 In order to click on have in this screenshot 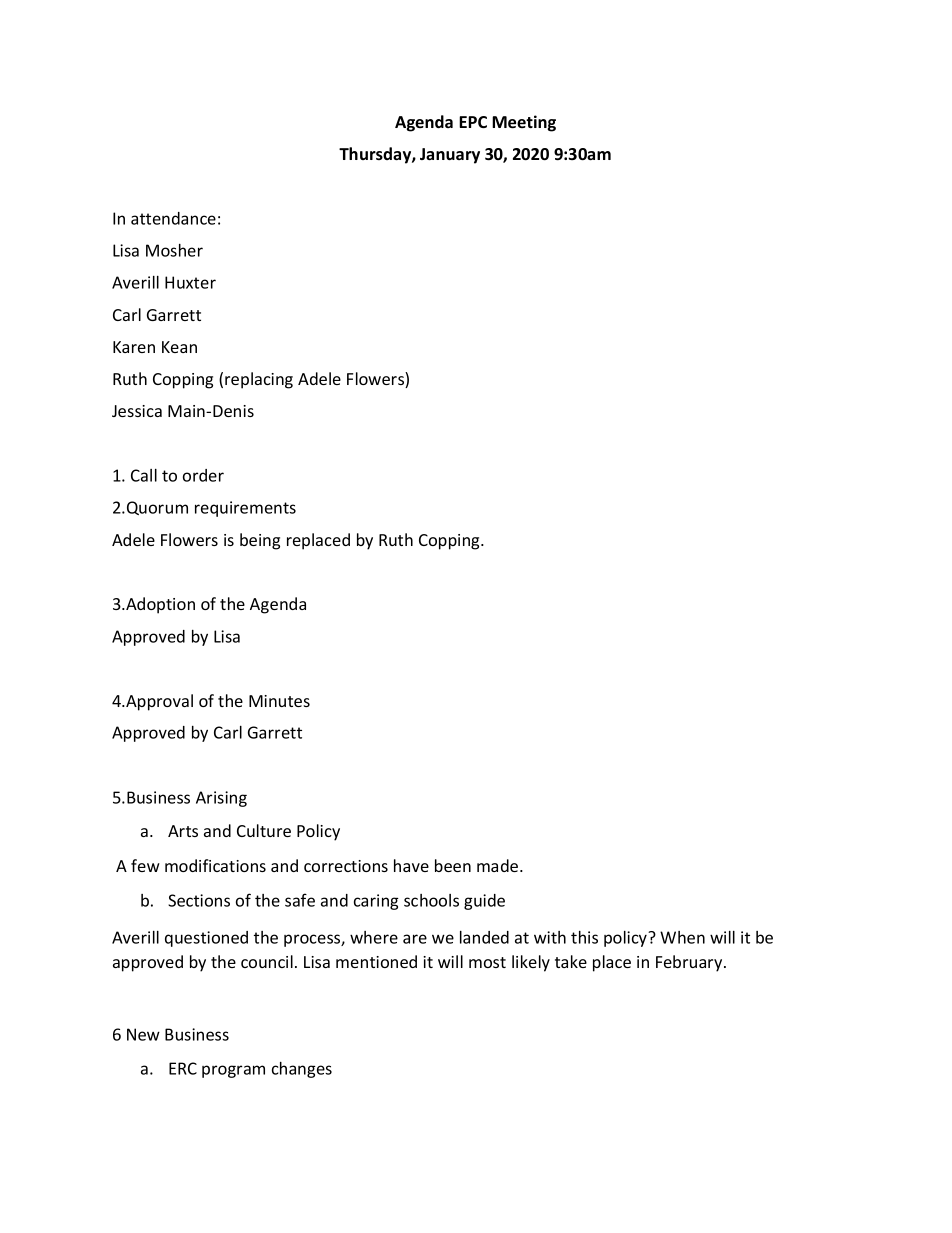, I will do `click(411, 865)`.
